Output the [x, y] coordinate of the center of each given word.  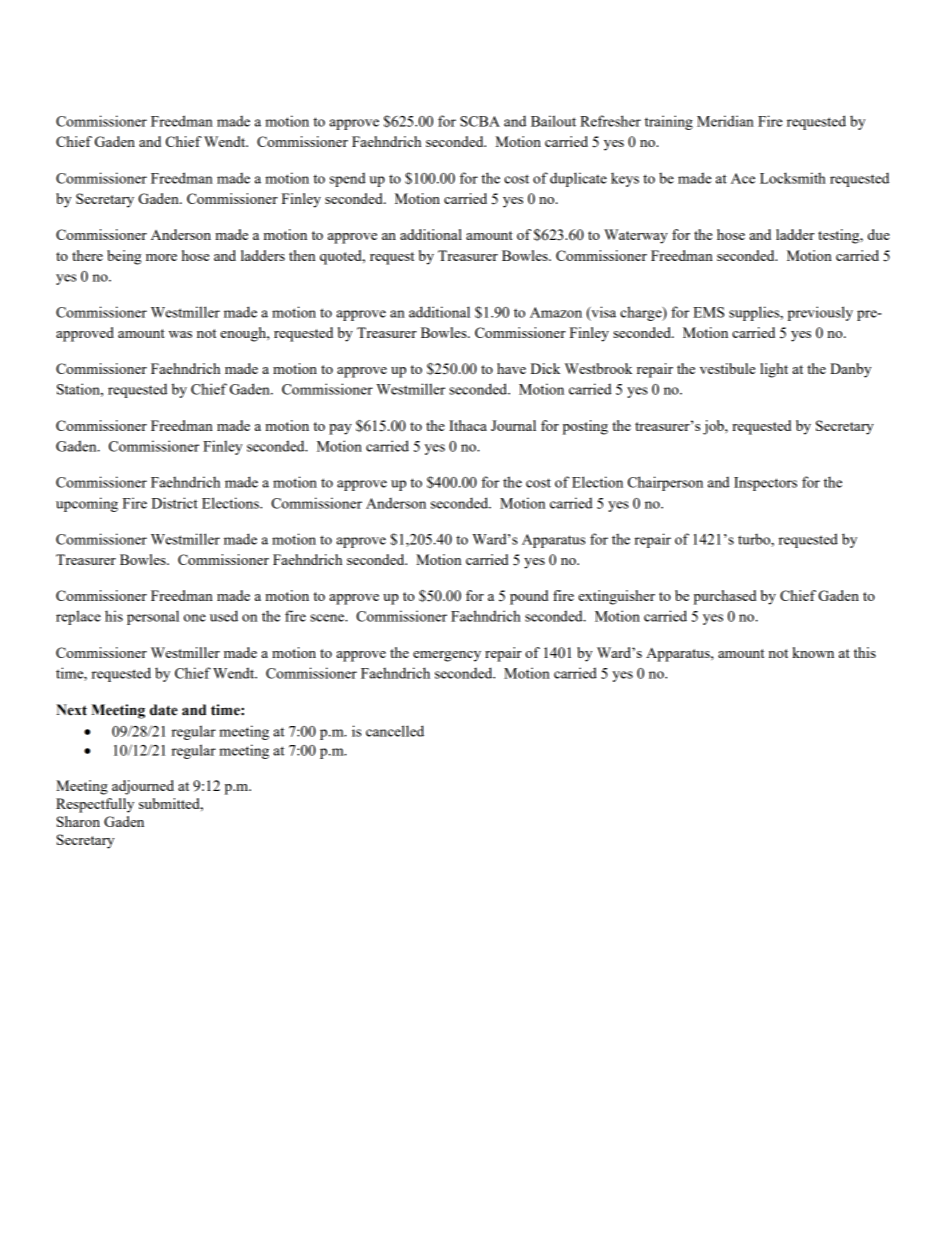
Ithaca [468, 425]
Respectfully [95, 805]
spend [348, 180]
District [175, 503]
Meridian [725, 121]
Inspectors [765, 484]
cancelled [395, 731]
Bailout [553, 121]
